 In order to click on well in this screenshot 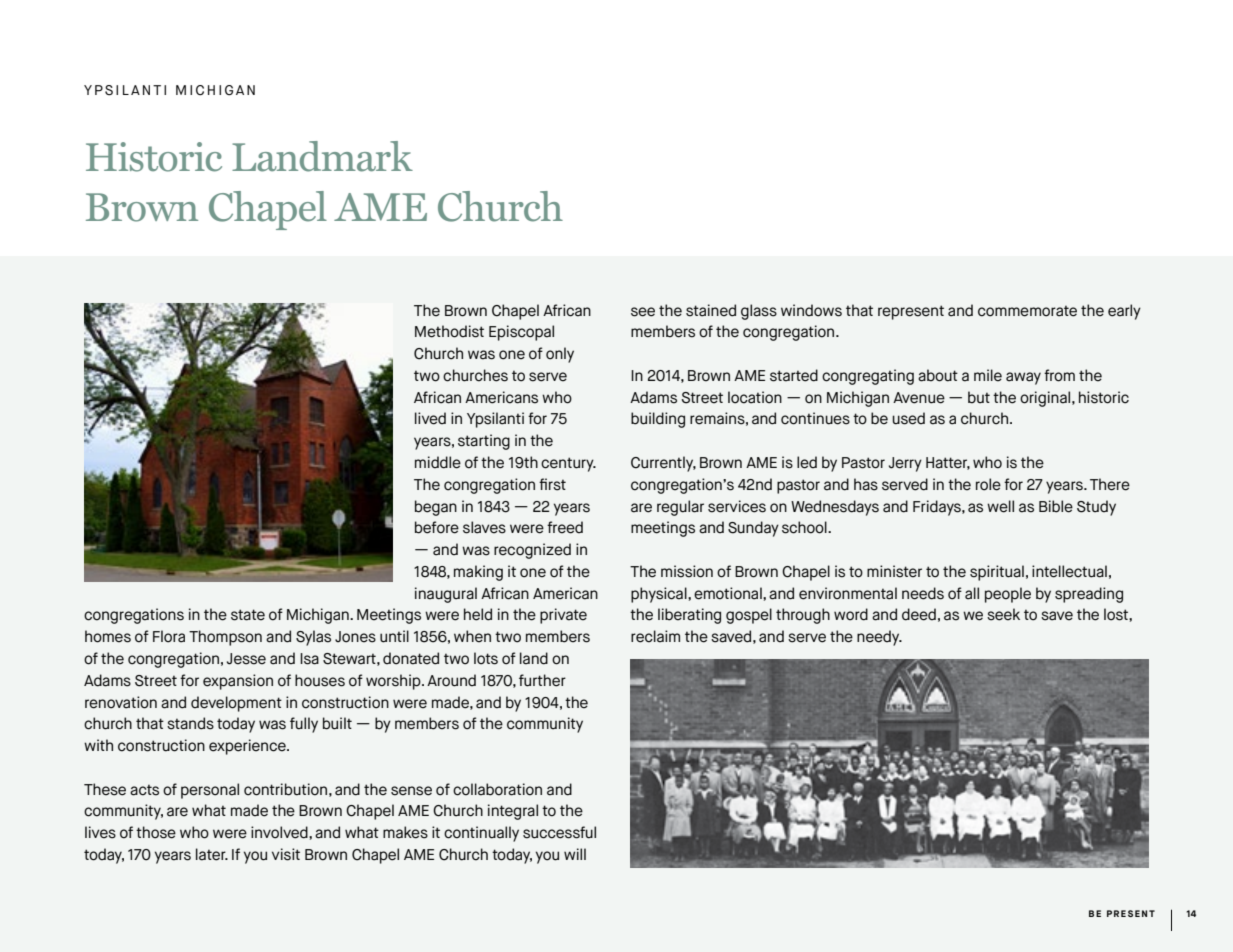, I will do `click(1000, 506)`.
